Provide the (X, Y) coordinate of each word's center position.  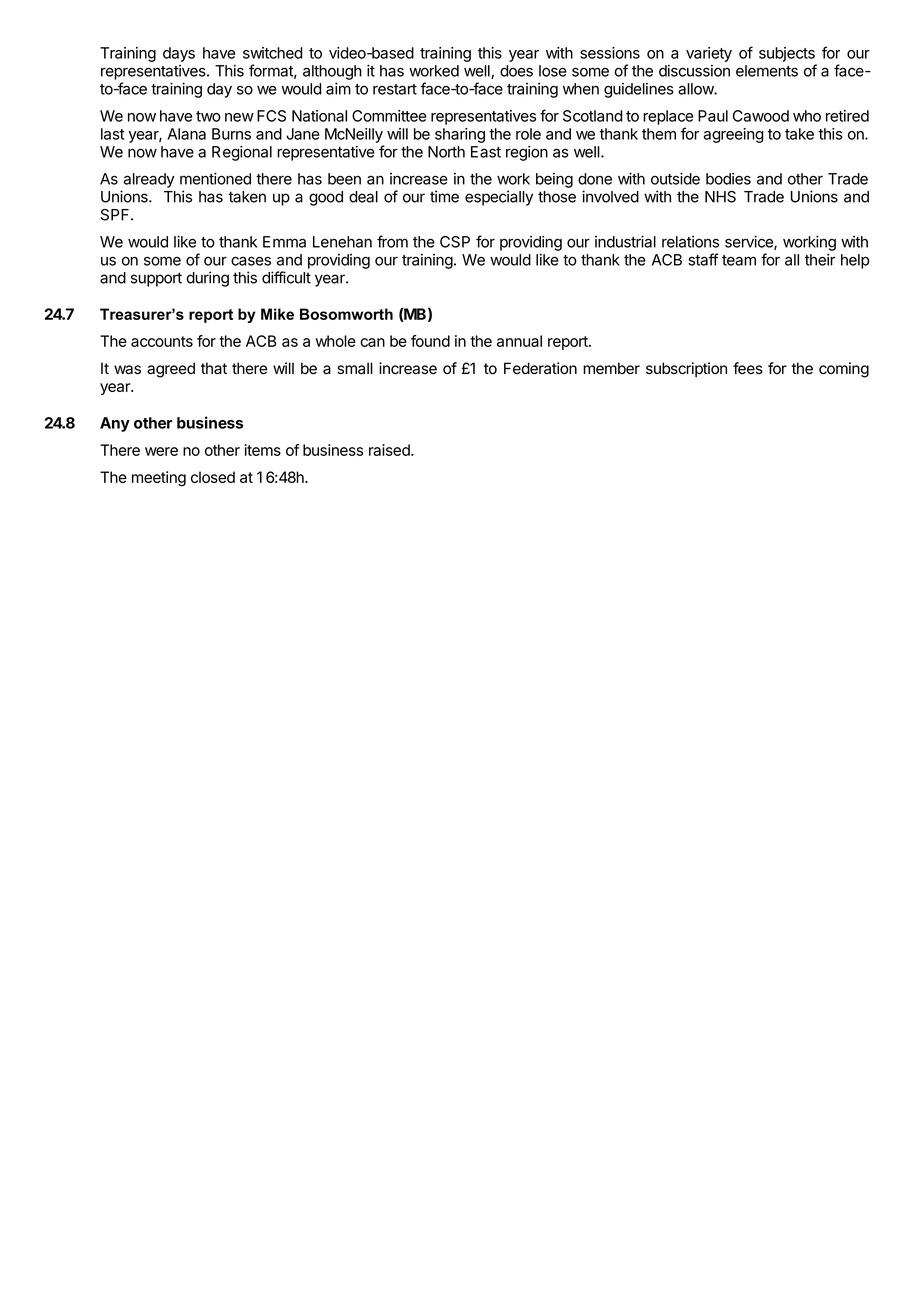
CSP (455, 242)
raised (390, 450)
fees (748, 368)
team (739, 260)
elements (767, 71)
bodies (728, 179)
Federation (540, 368)
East (486, 152)
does (516, 71)
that (214, 368)
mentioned (215, 178)
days (179, 54)
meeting (159, 479)
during (207, 279)
